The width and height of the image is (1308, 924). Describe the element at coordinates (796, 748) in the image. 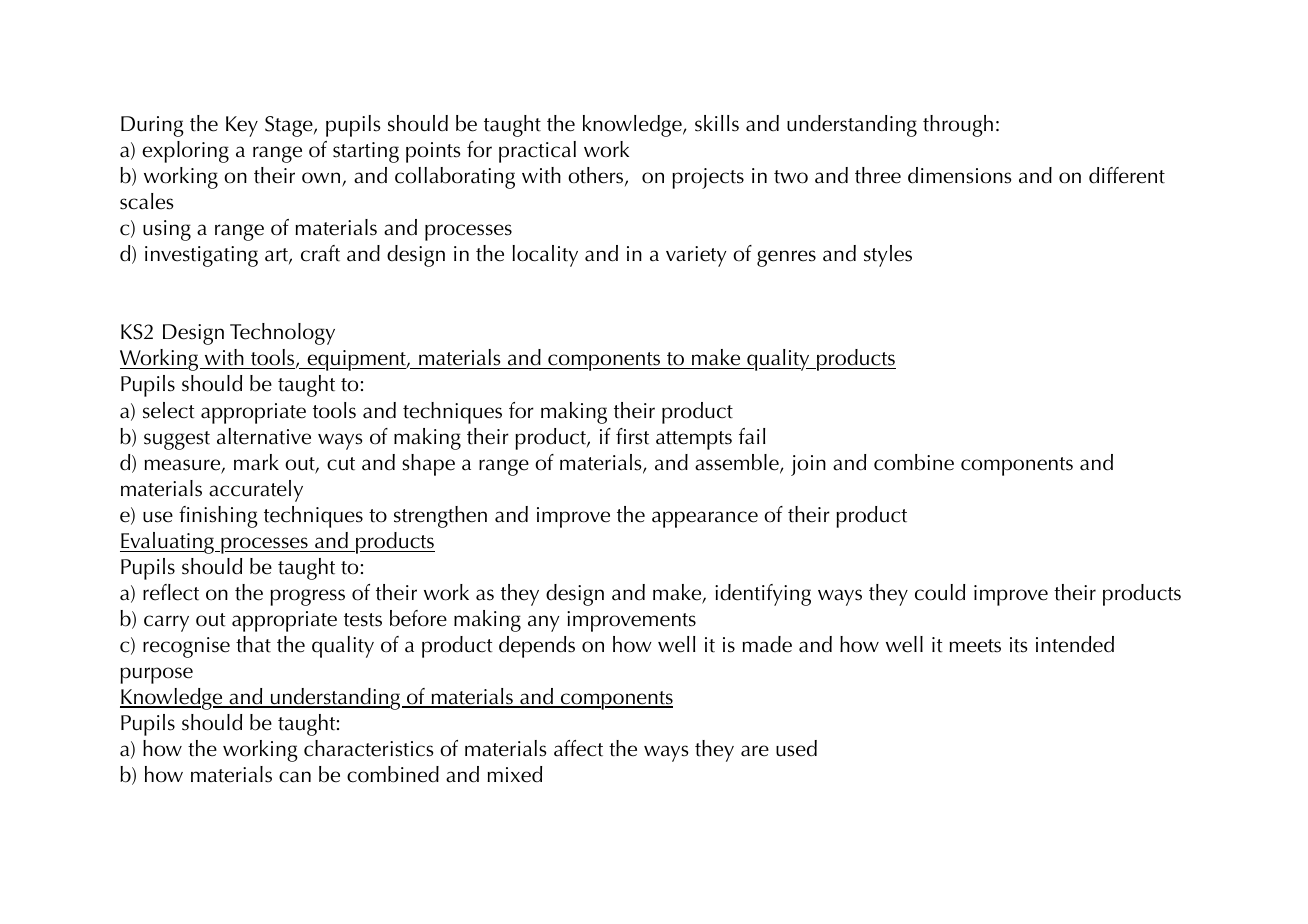

I see `used` at that location.
